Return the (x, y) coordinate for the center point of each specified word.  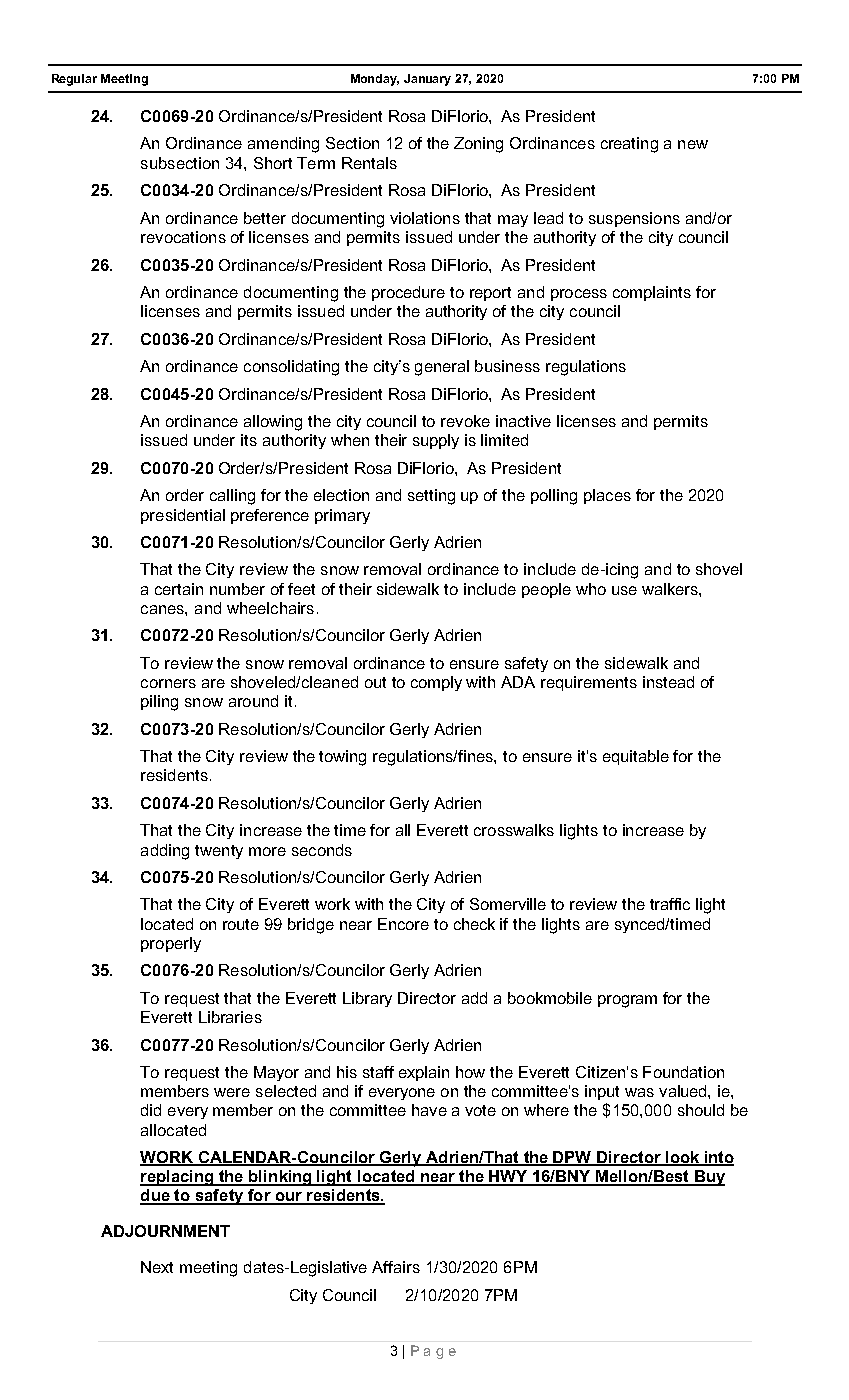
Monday (375, 80)
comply (436, 683)
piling (159, 703)
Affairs (396, 1267)
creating (629, 145)
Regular (74, 80)
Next (157, 1267)
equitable (636, 757)
